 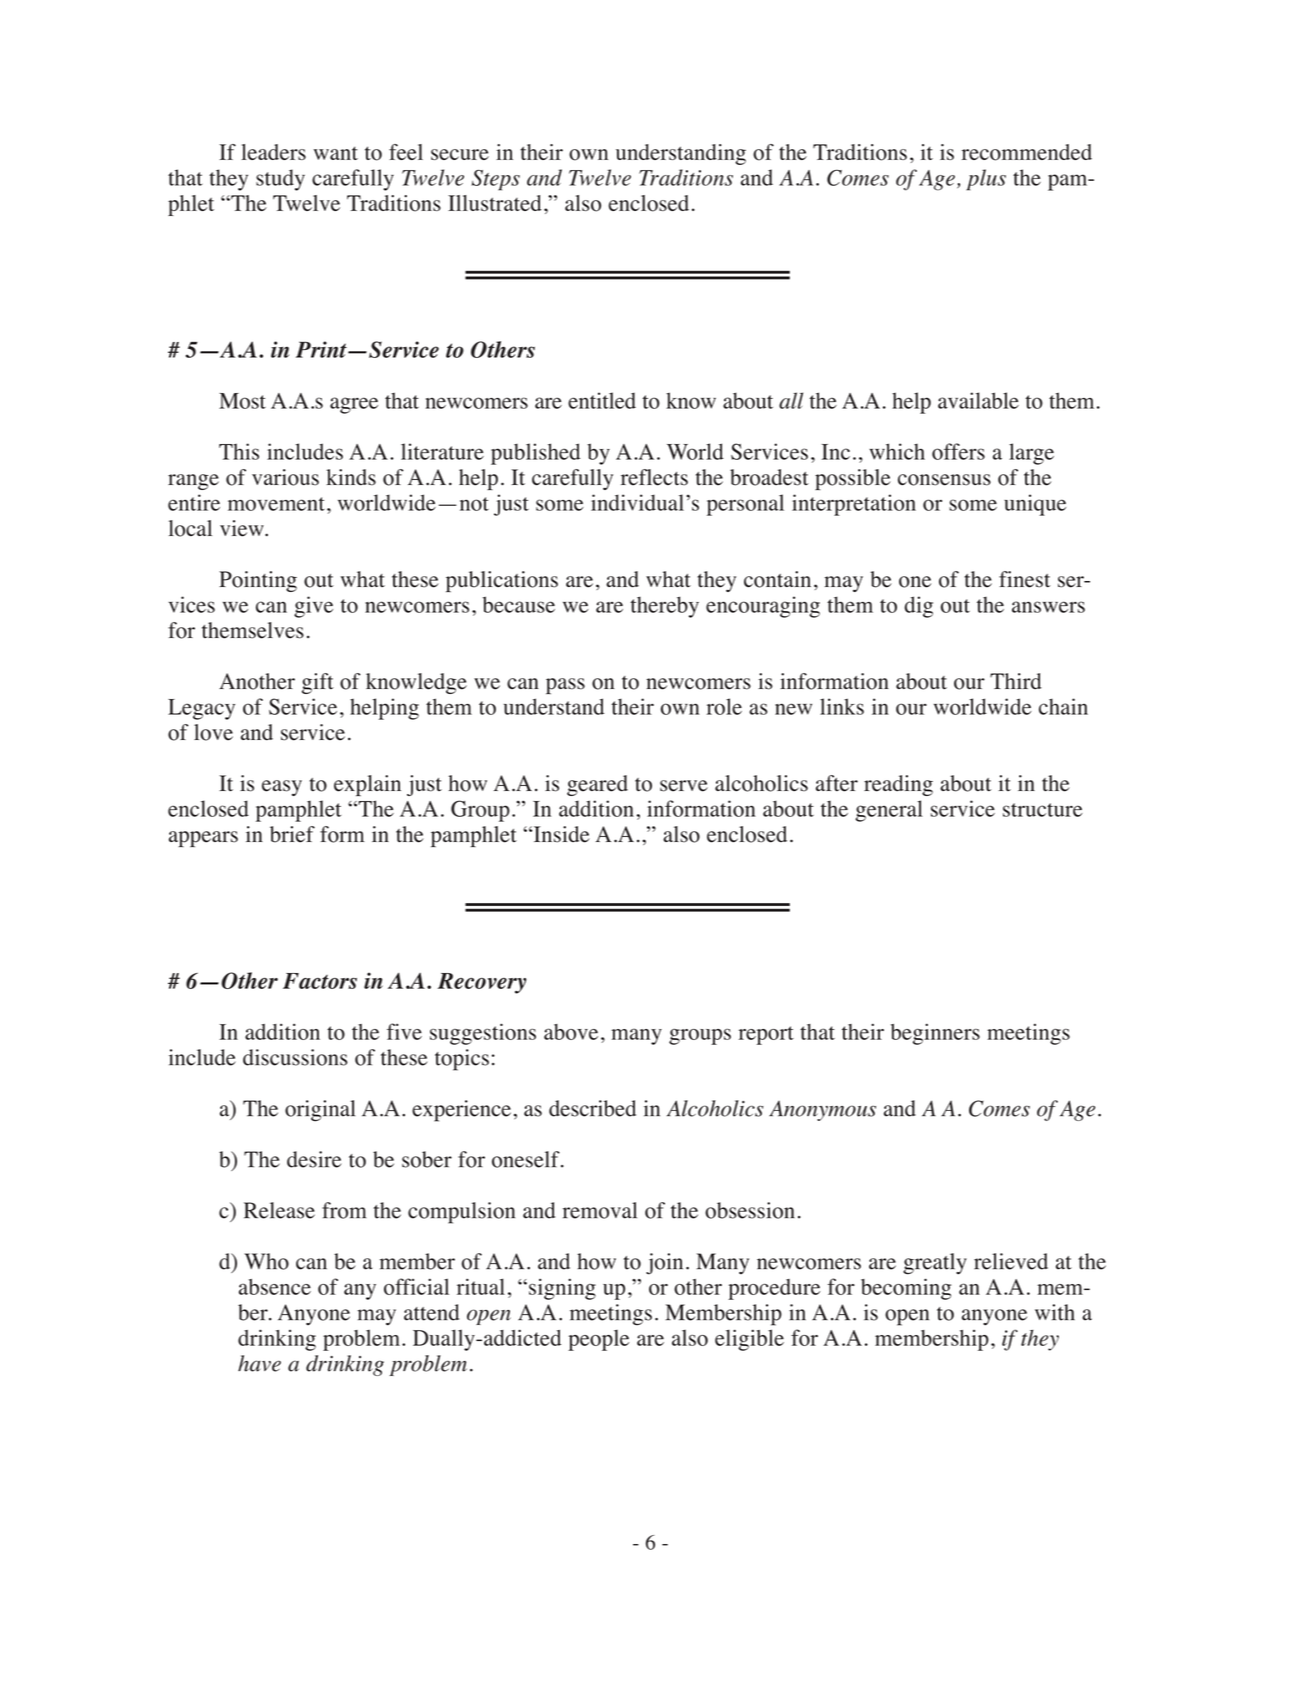 I want to click on geared, so click(x=597, y=785).
